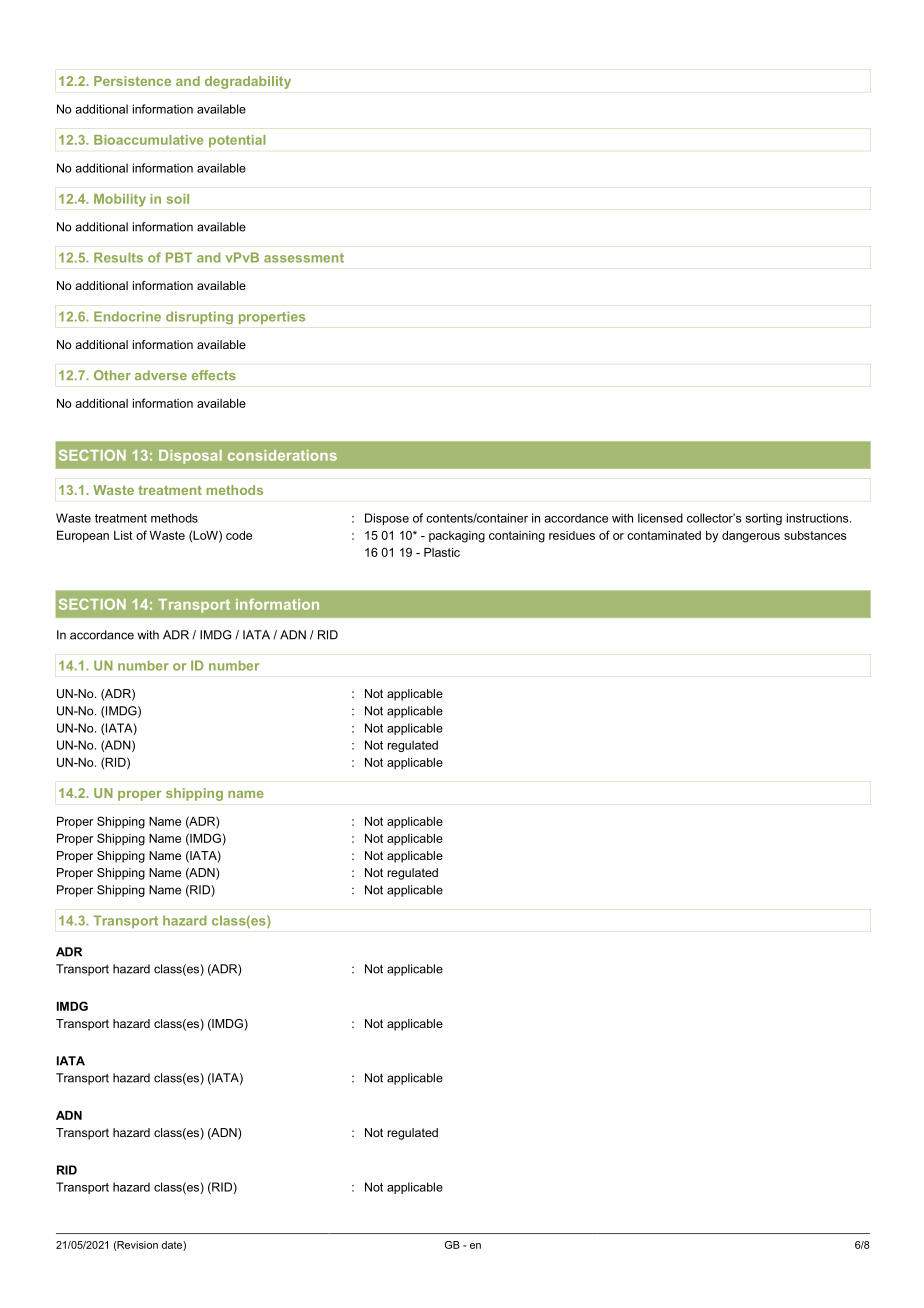 This screenshot has width=924, height=1308. Describe the element at coordinates (214, 375) in the screenshot. I see `effects` at that location.
